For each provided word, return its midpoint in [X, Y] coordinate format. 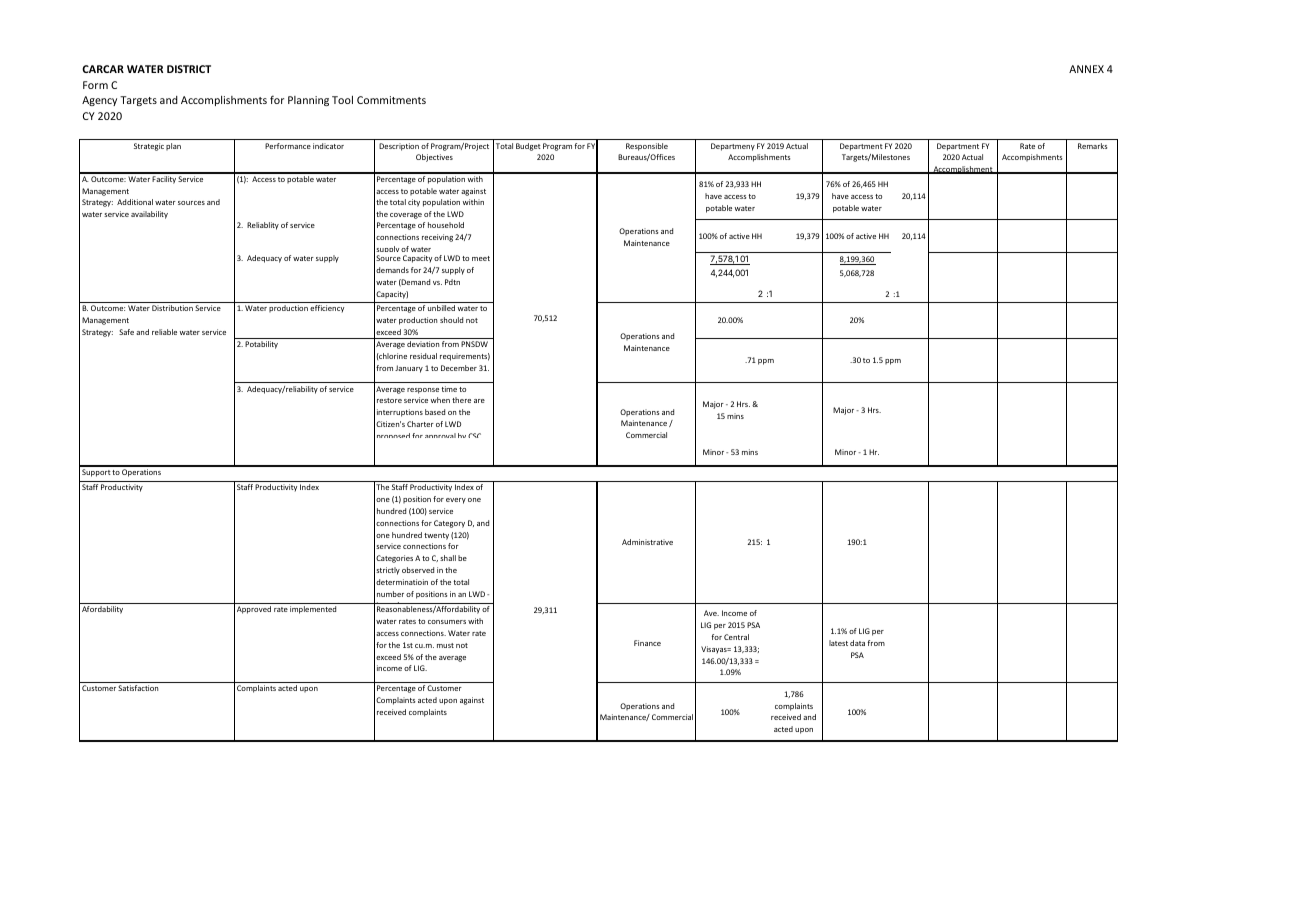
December [459, 368]
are [479, 401]
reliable [164, 332]
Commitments [391, 100]
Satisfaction [138, 688]
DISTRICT [189, 69]
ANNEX [1086, 69]
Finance [647, 643]
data [857, 643]
